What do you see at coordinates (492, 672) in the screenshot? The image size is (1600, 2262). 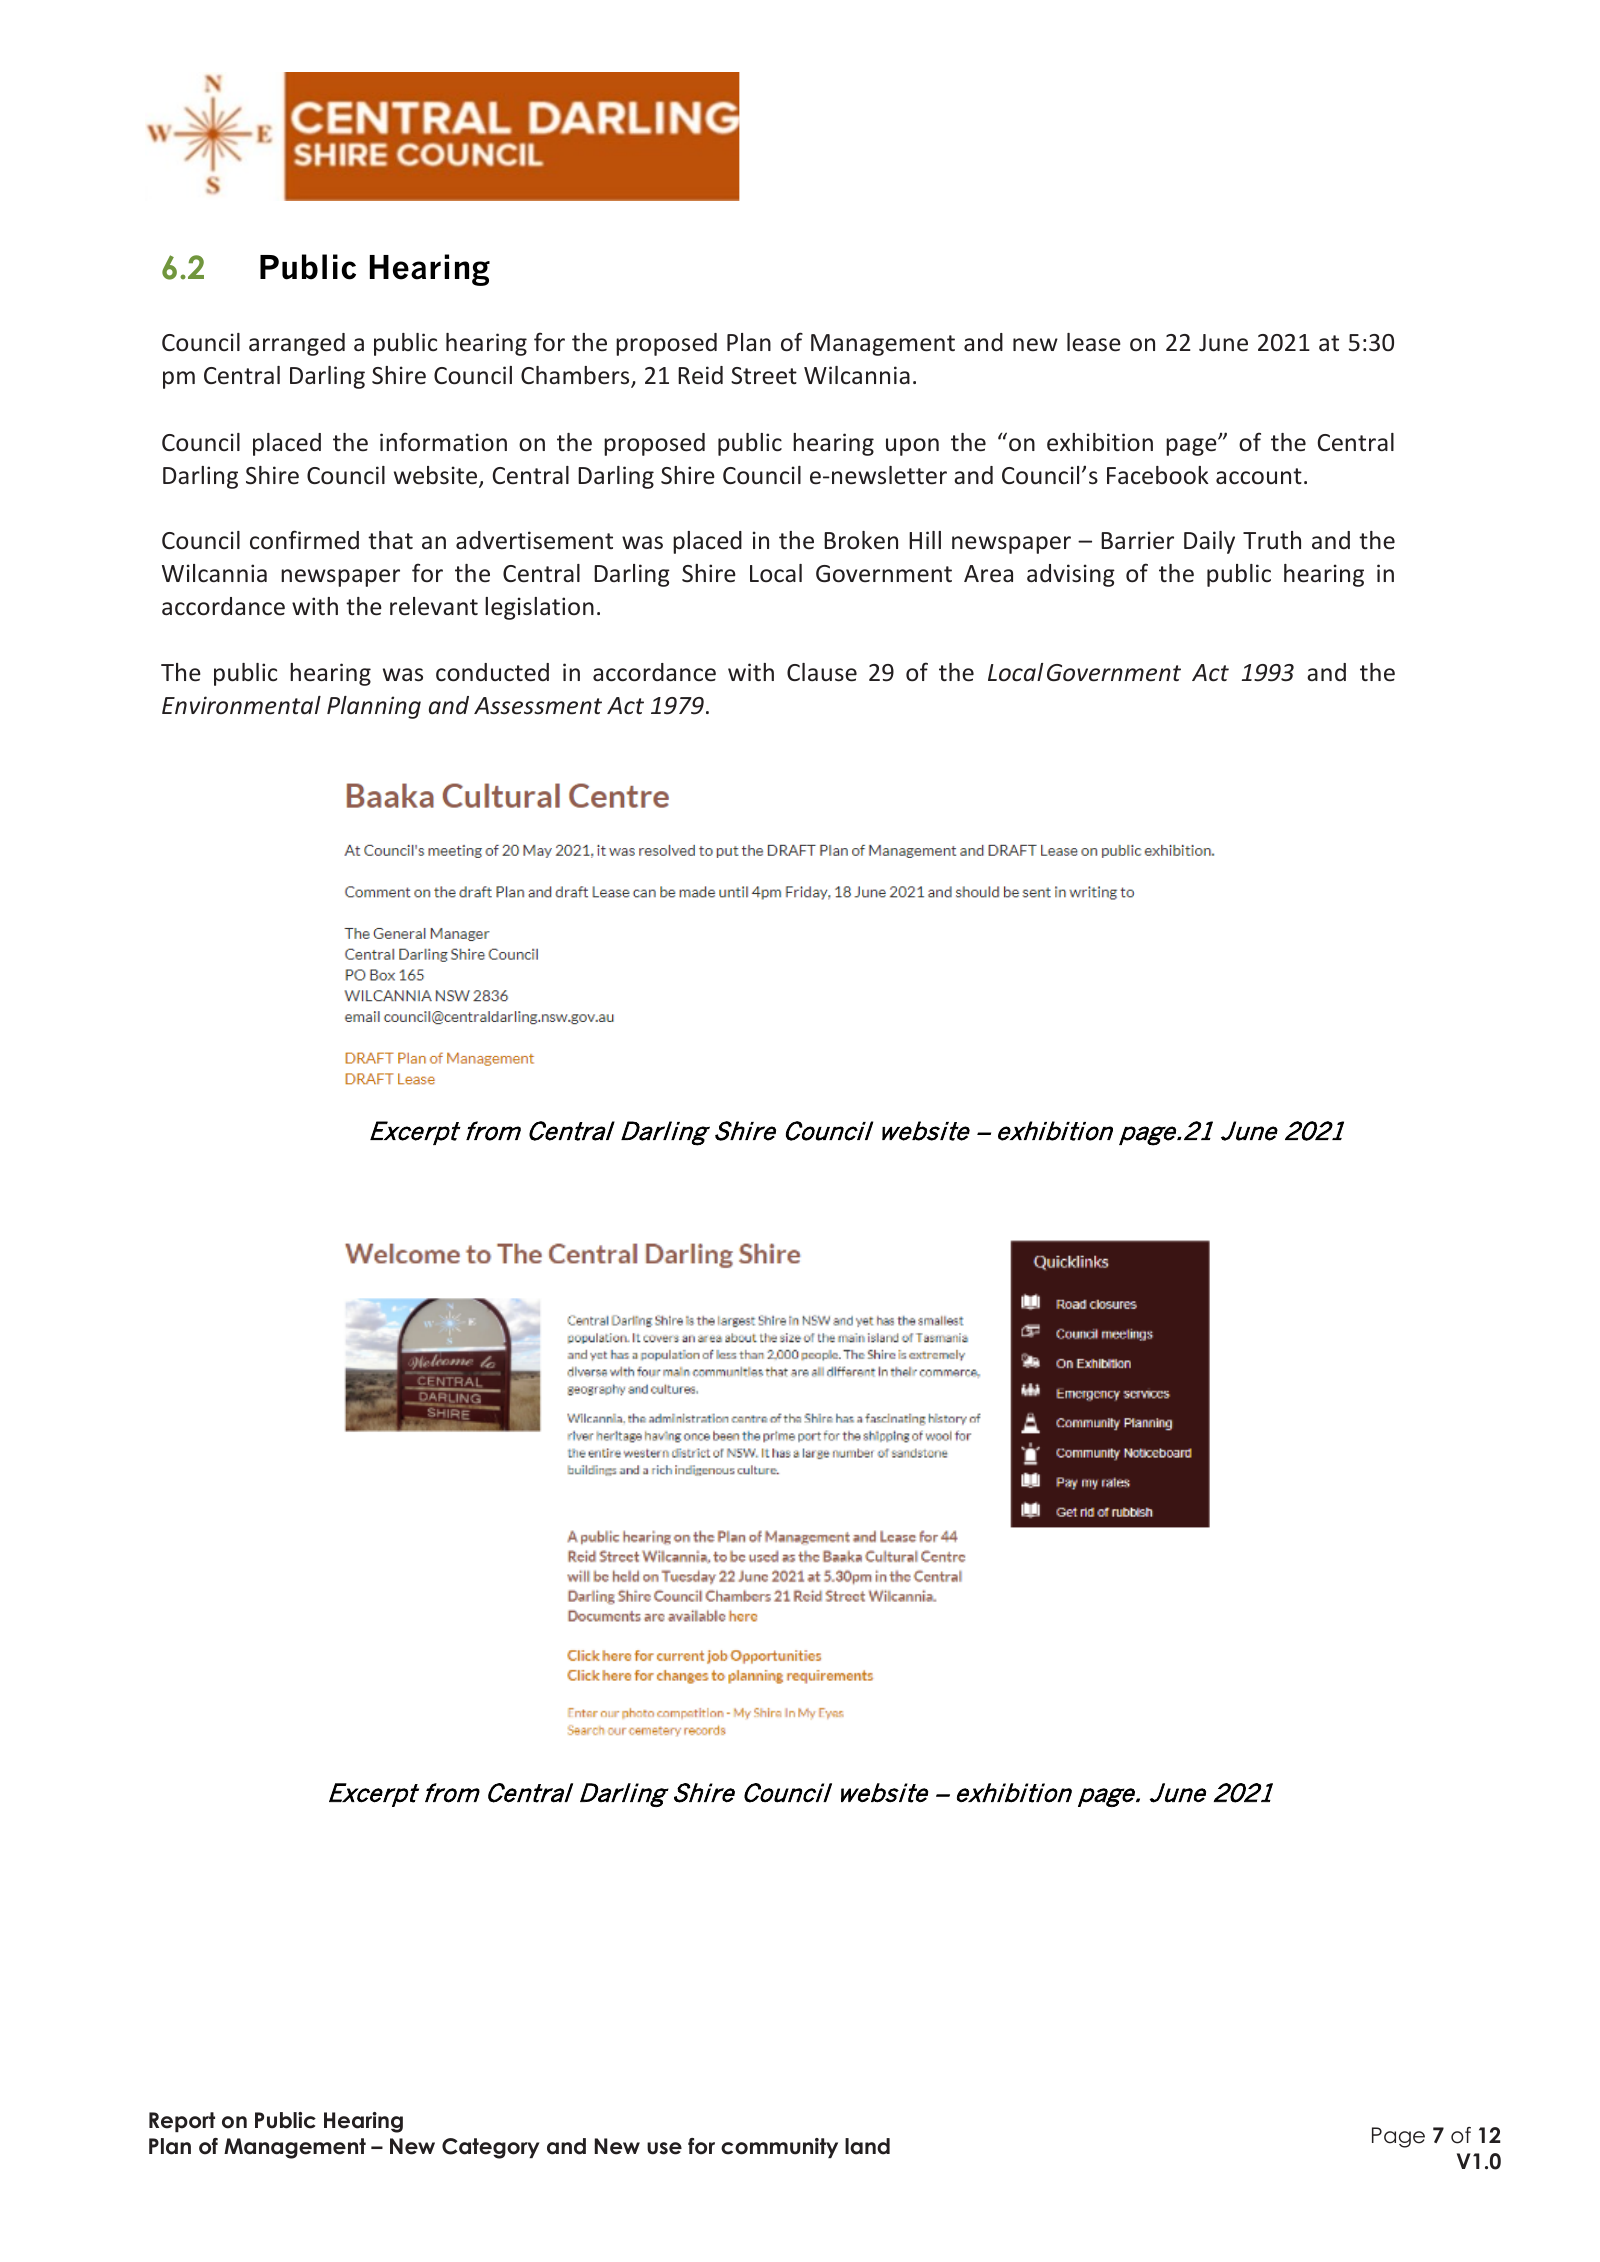 I see `conducted` at bounding box center [492, 672].
